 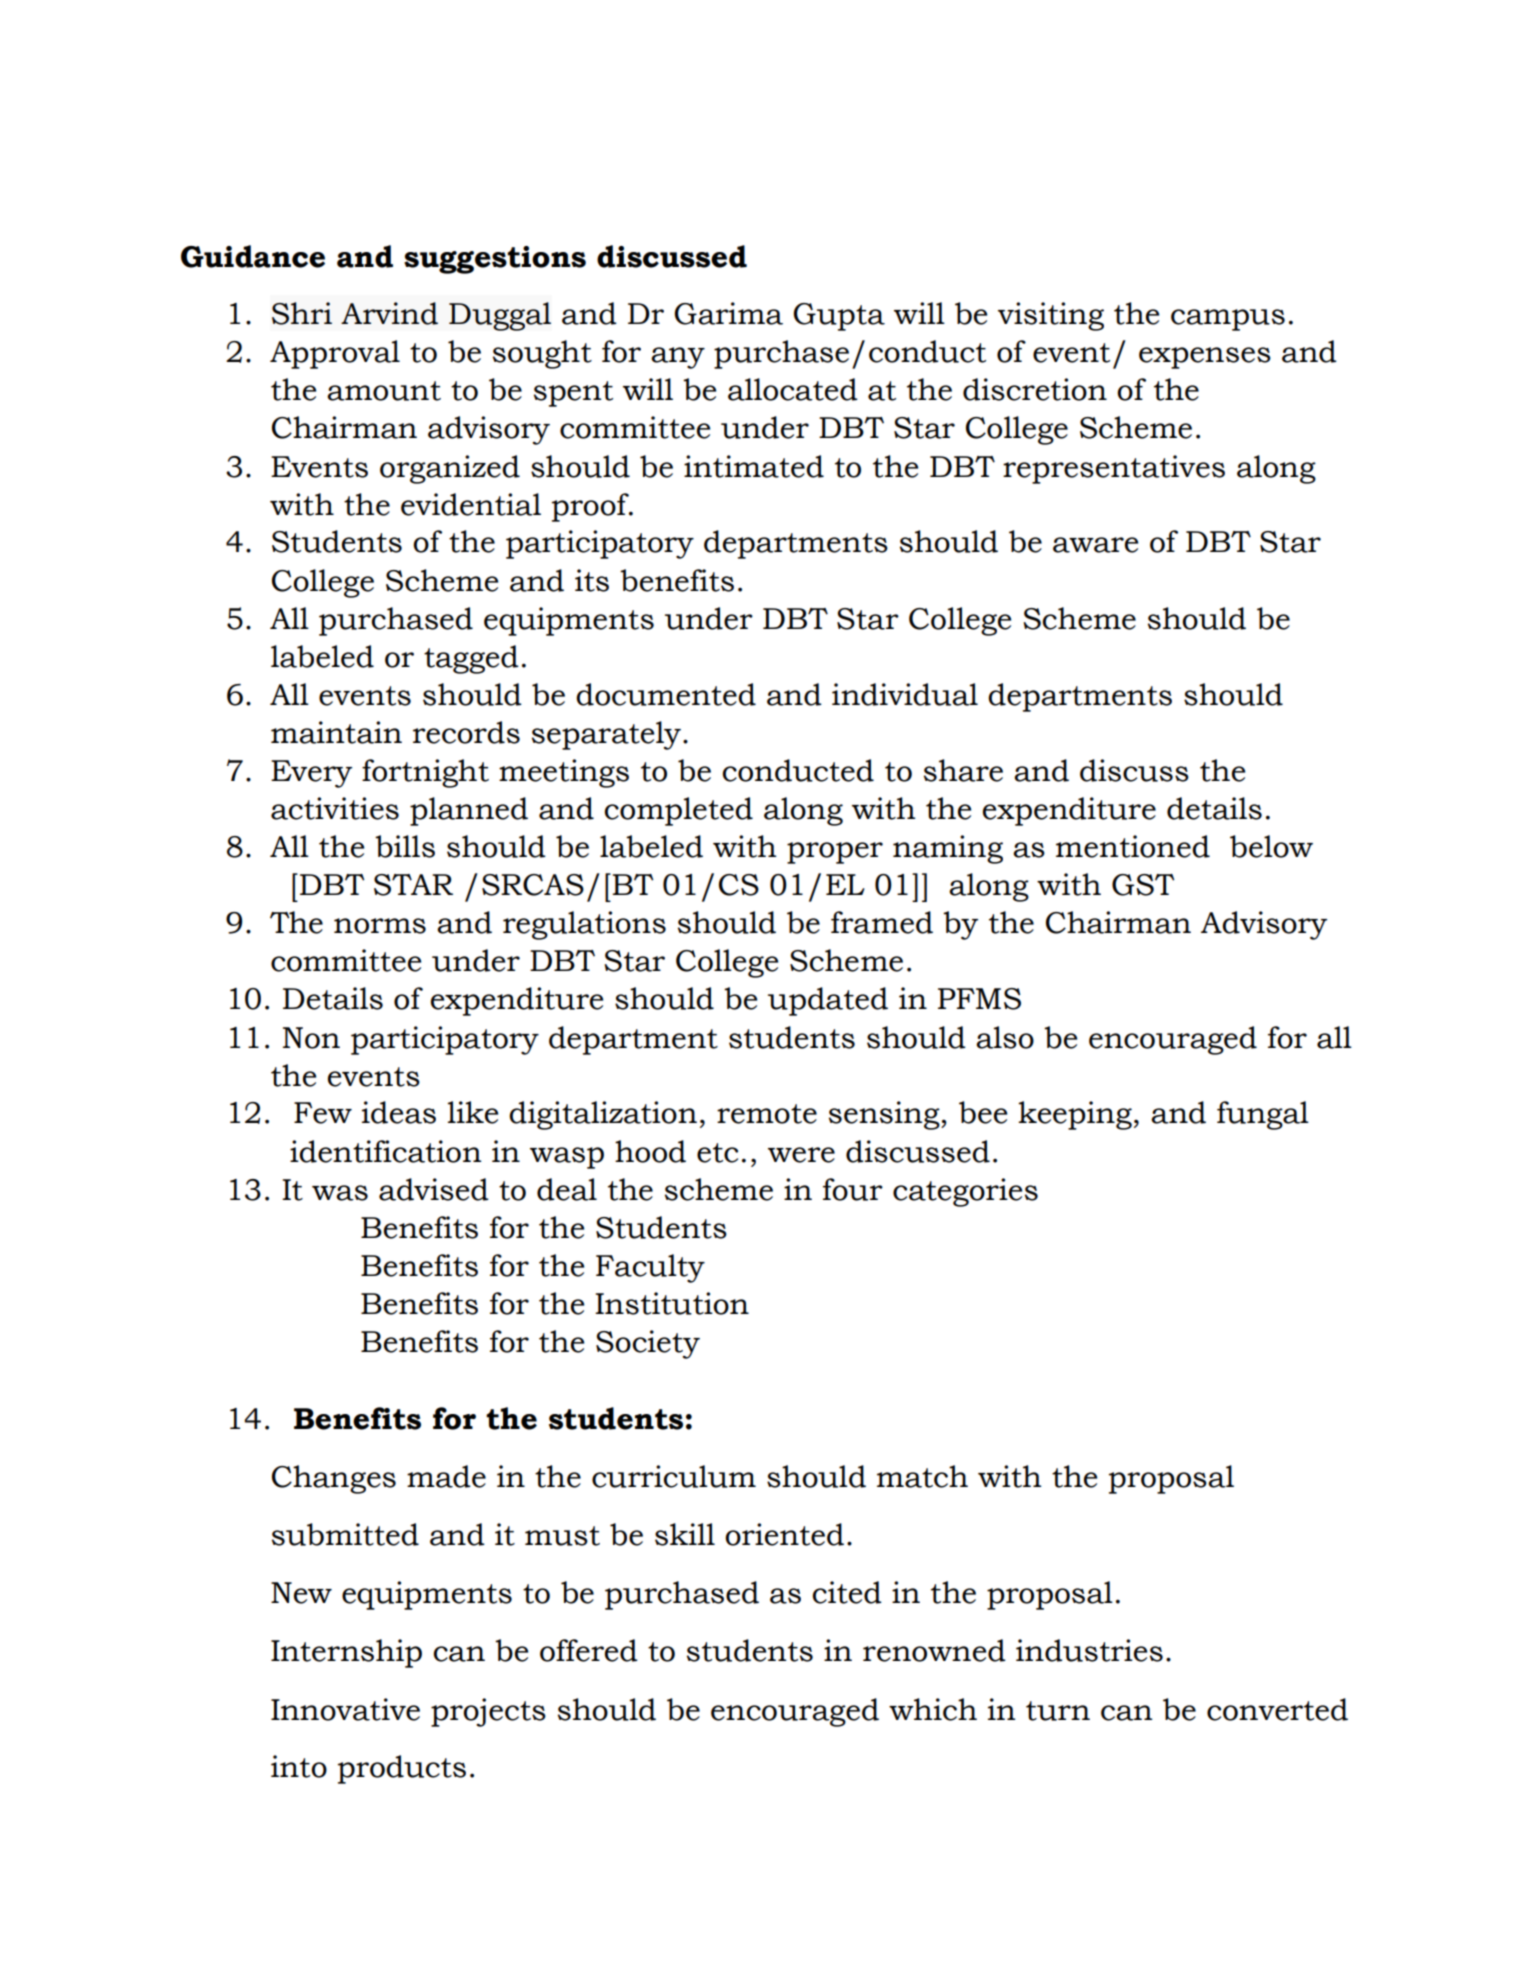 I want to click on Gupta, so click(x=839, y=317).
